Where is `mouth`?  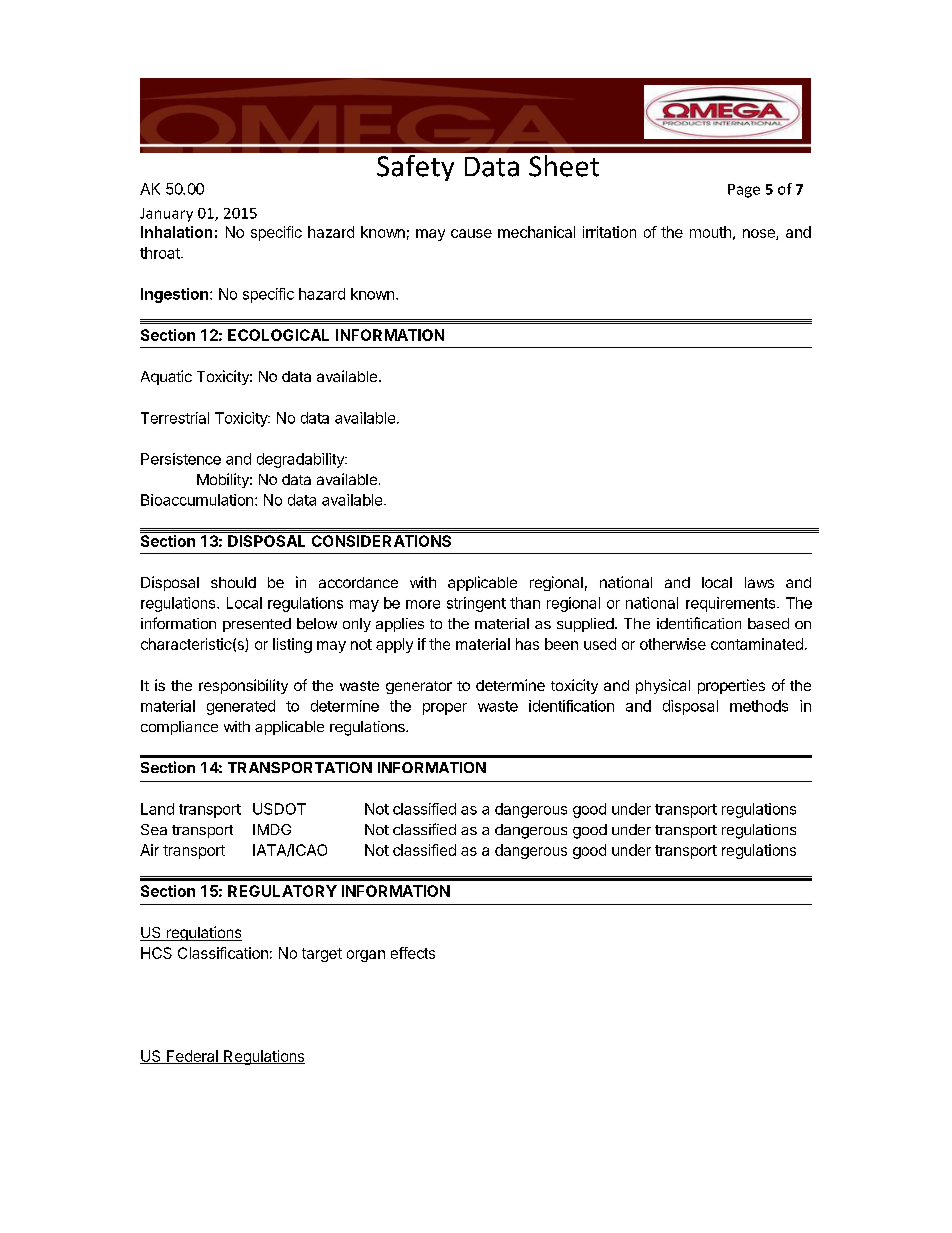 mouth is located at coordinates (710, 232).
